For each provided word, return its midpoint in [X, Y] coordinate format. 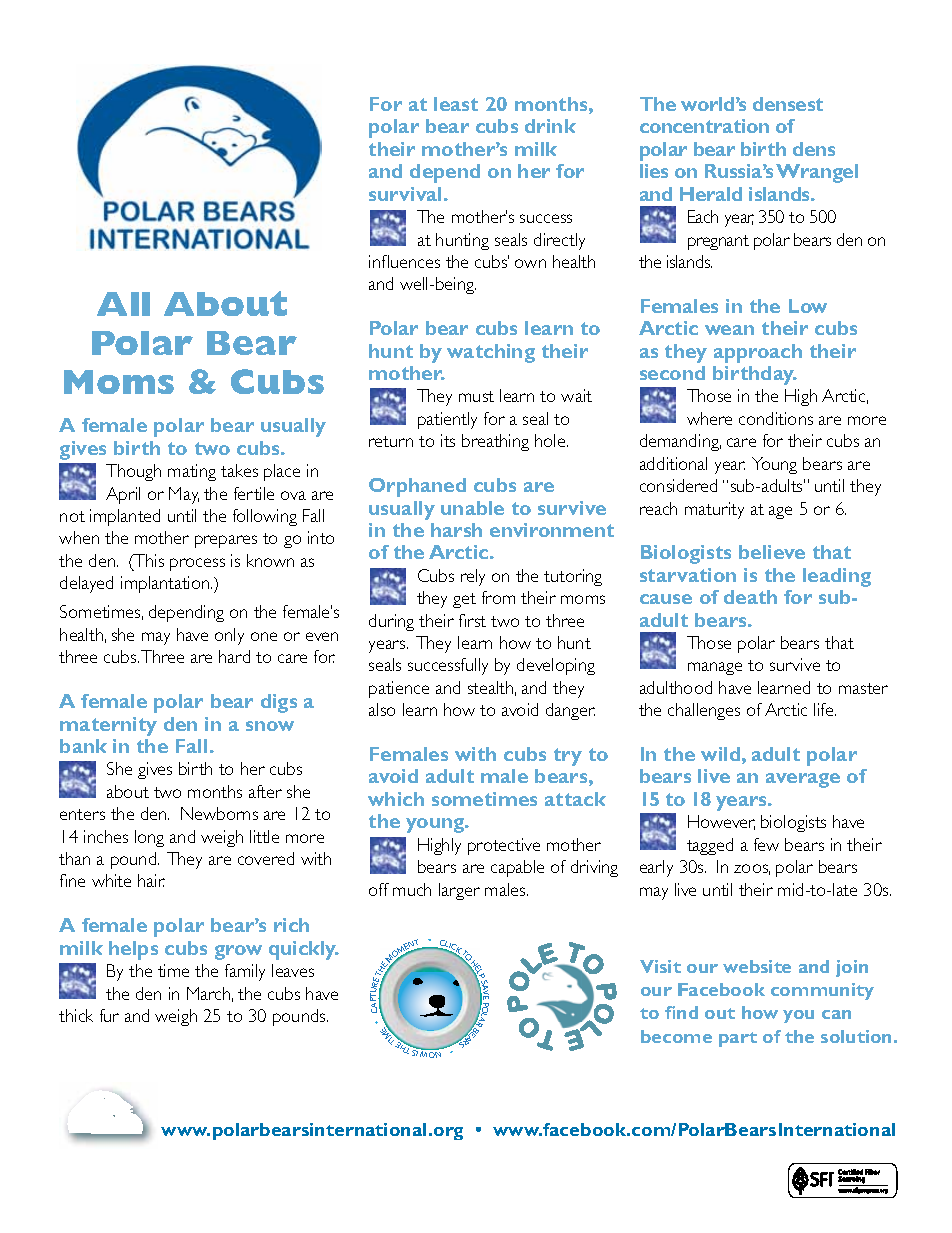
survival [407, 194]
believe [772, 552]
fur [109, 1015]
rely [473, 577]
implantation [166, 584]
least [456, 104]
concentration [704, 126]
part [738, 1039]
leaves [293, 970]
